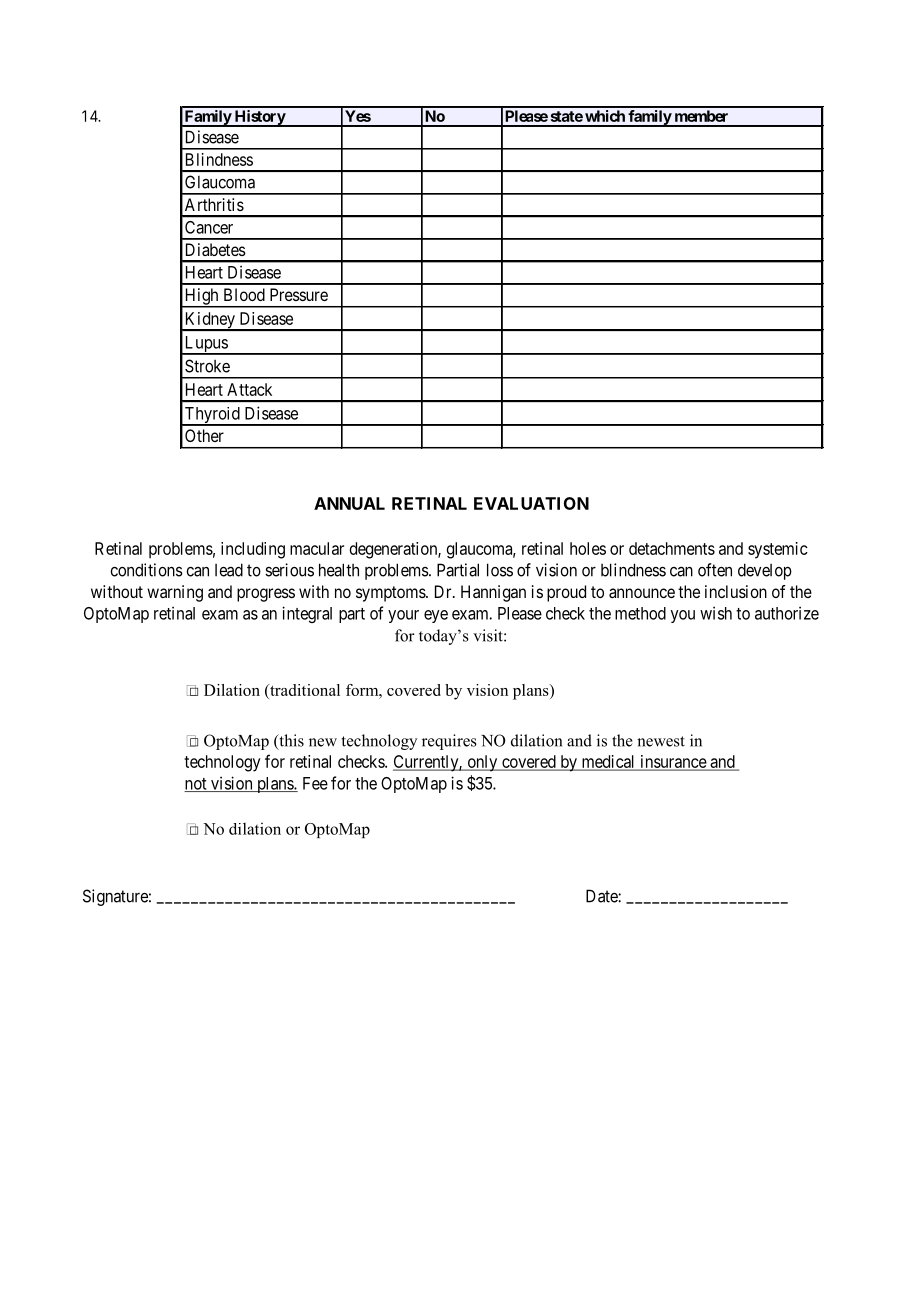 This image has height=1308, width=924. I want to click on only, so click(482, 763).
